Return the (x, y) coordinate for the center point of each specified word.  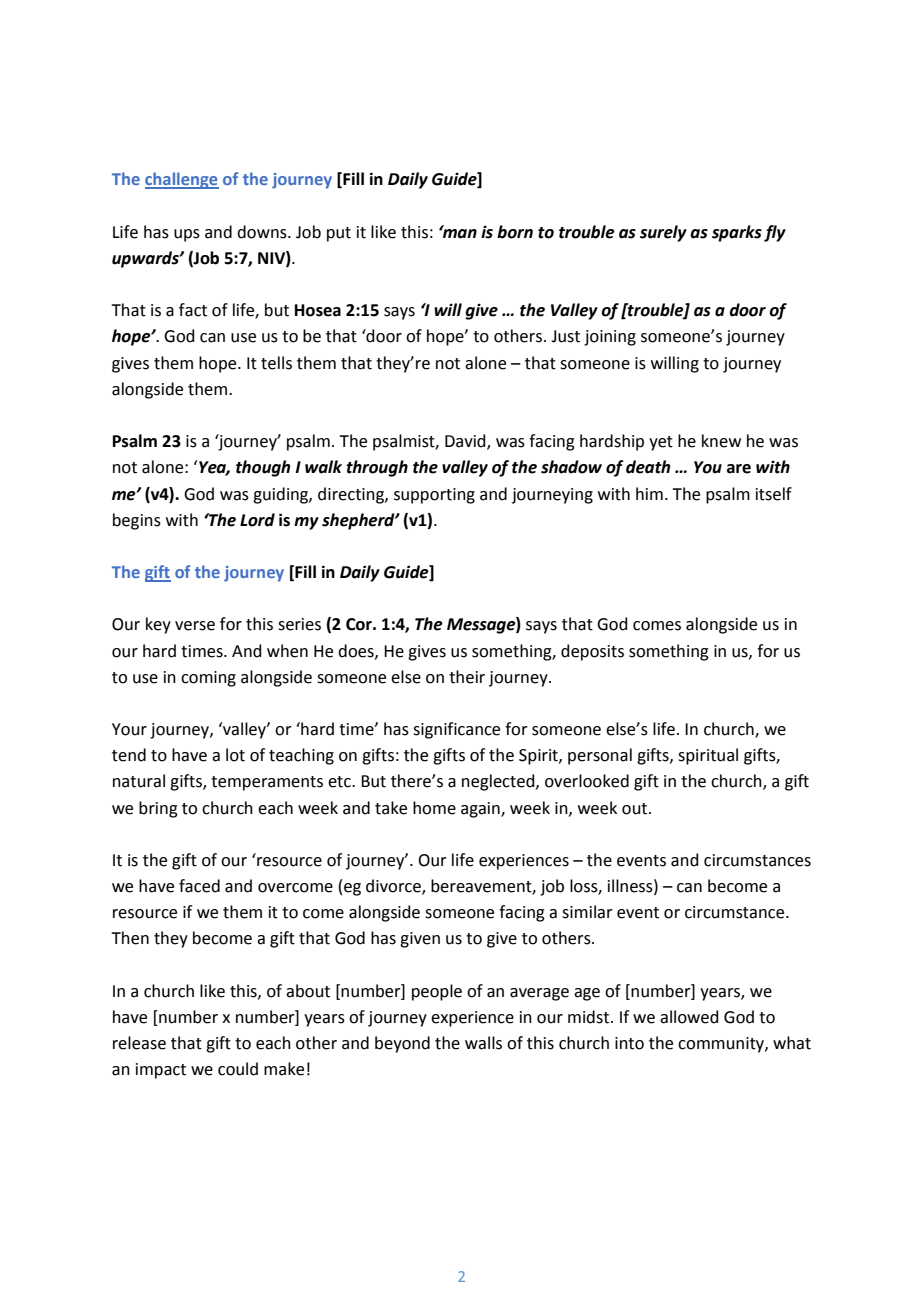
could (238, 1069)
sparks (737, 233)
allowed (689, 1017)
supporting (434, 496)
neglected (499, 782)
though (263, 468)
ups (187, 235)
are (739, 469)
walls (483, 1043)
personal (600, 756)
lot (235, 755)
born (515, 232)
